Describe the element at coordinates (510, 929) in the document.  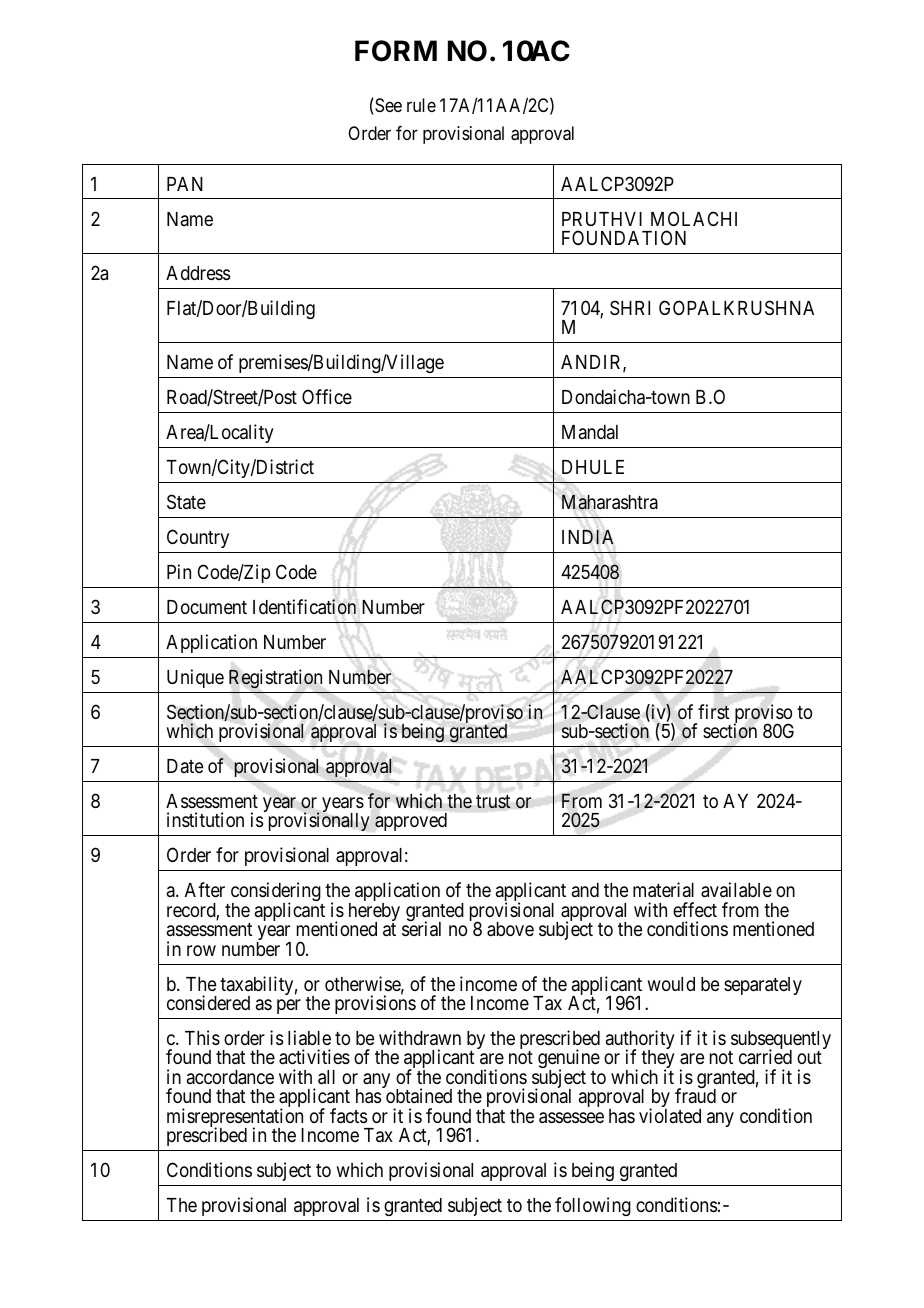
I see `above` at that location.
